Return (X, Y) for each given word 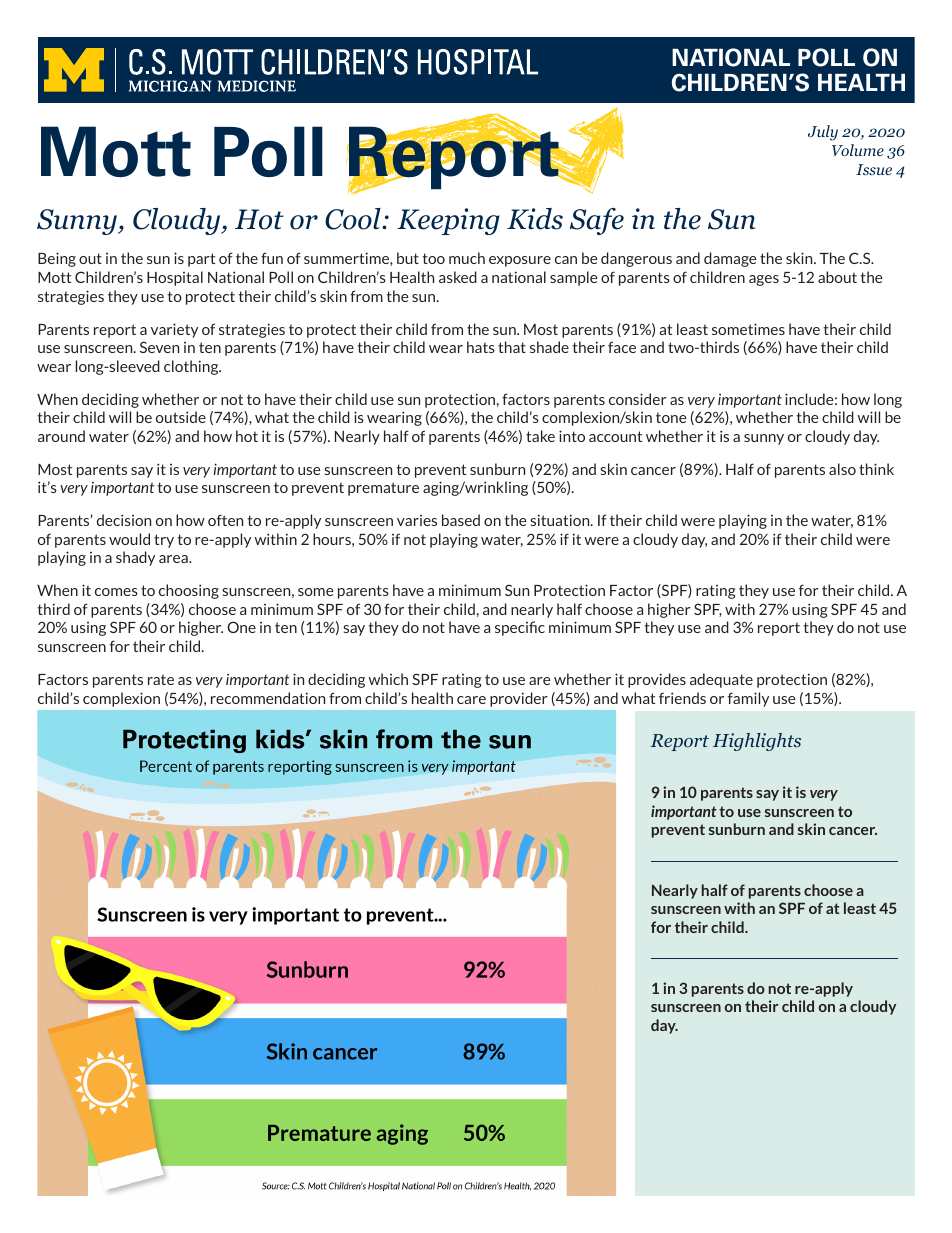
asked (458, 277)
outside (181, 417)
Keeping (448, 221)
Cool (354, 219)
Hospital (175, 278)
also (842, 469)
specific (520, 628)
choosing (189, 591)
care (471, 700)
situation (561, 520)
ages (764, 280)
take (540, 436)
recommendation (268, 698)
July (823, 133)
